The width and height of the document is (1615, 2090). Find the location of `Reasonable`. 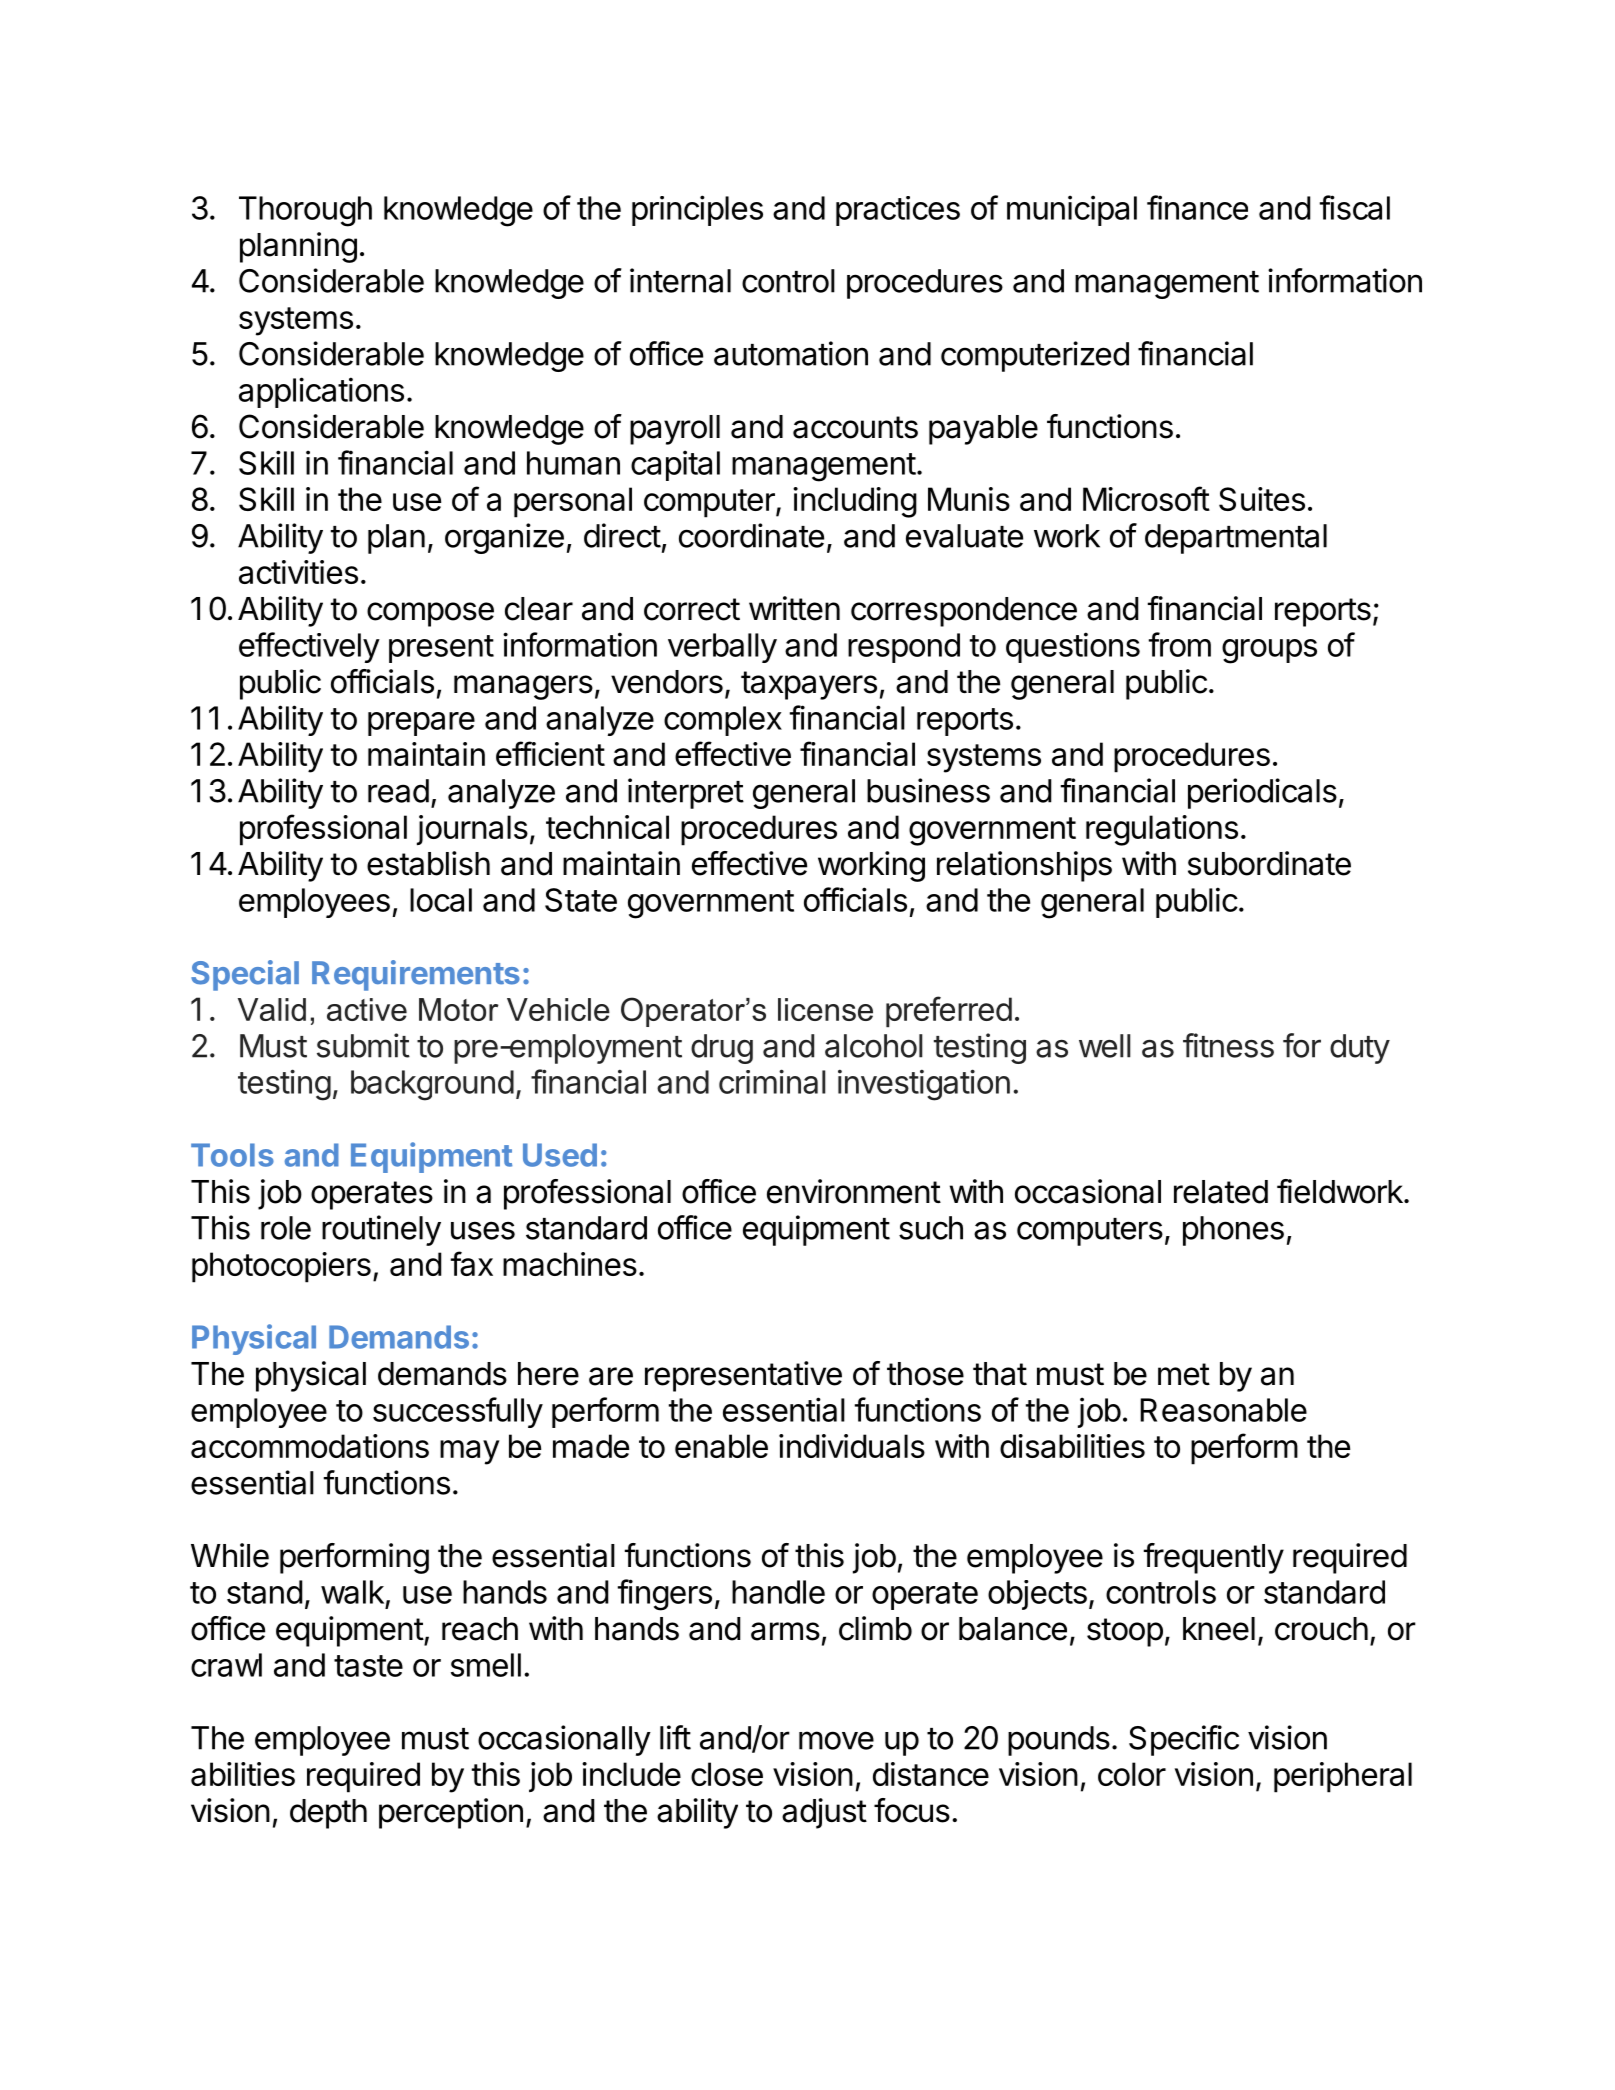

Reasonable is located at coordinates (1223, 1410).
